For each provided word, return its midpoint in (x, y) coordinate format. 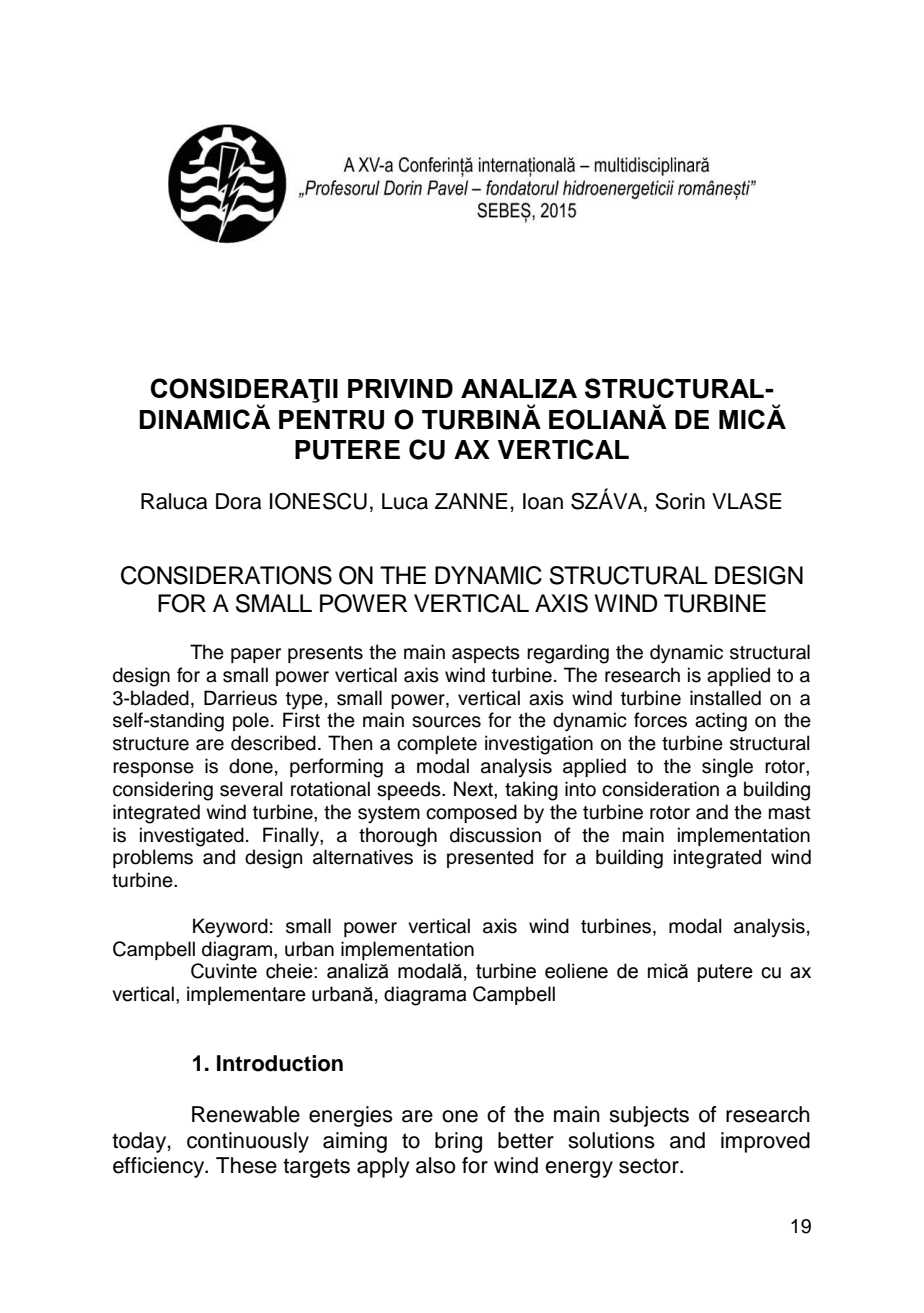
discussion (495, 835)
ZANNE (471, 501)
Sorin (680, 501)
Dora (238, 501)
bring (458, 1142)
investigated (192, 837)
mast (790, 813)
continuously (248, 1142)
